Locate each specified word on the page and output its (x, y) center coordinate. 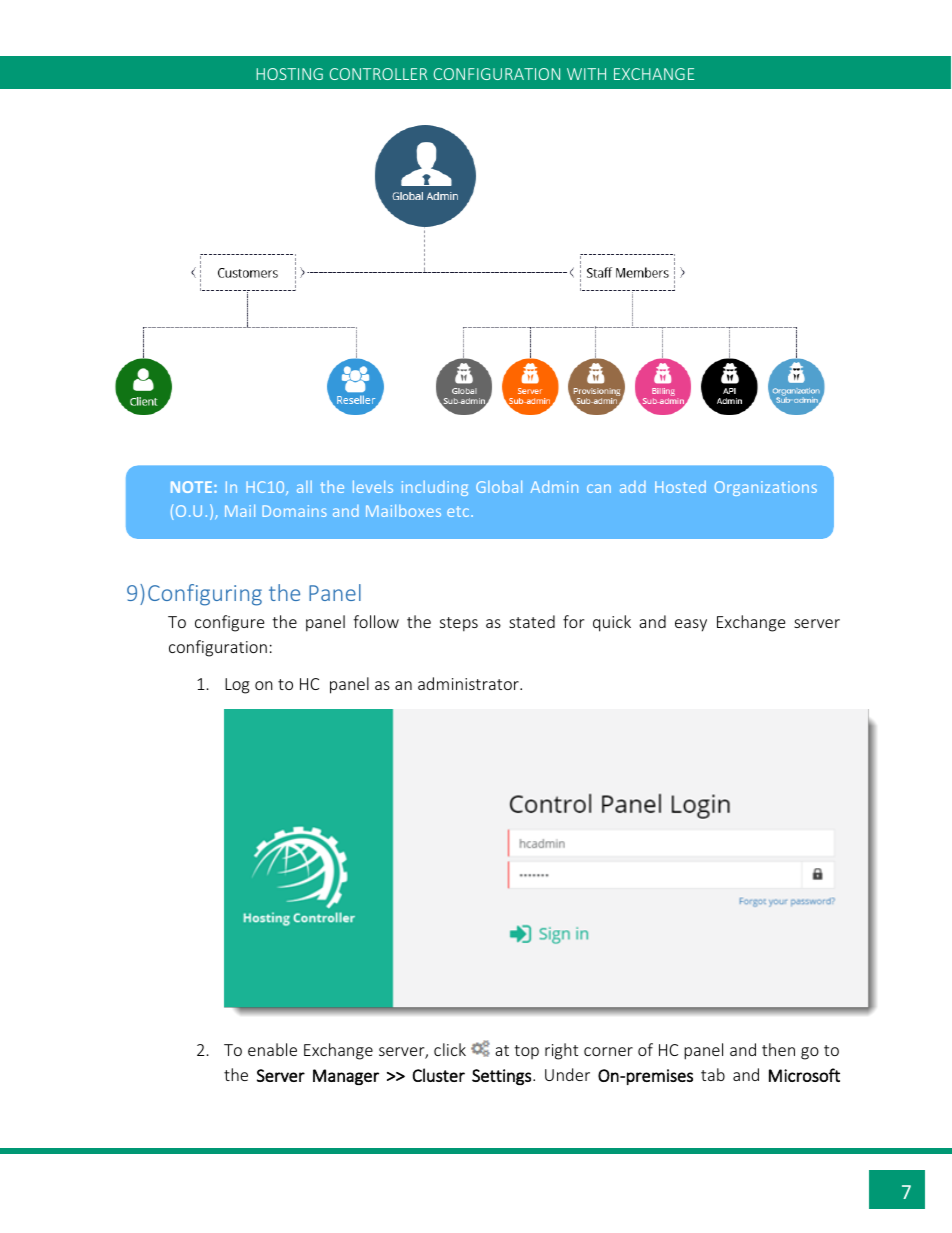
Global (499, 486)
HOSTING (290, 74)
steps (459, 624)
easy (691, 625)
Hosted (680, 487)
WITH (586, 74)
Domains (294, 511)
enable (272, 1049)
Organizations (766, 488)
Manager (346, 1077)
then (778, 1049)
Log (237, 686)
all (304, 487)
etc (459, 511)
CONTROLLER (378, 74)
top (526, 1052)
